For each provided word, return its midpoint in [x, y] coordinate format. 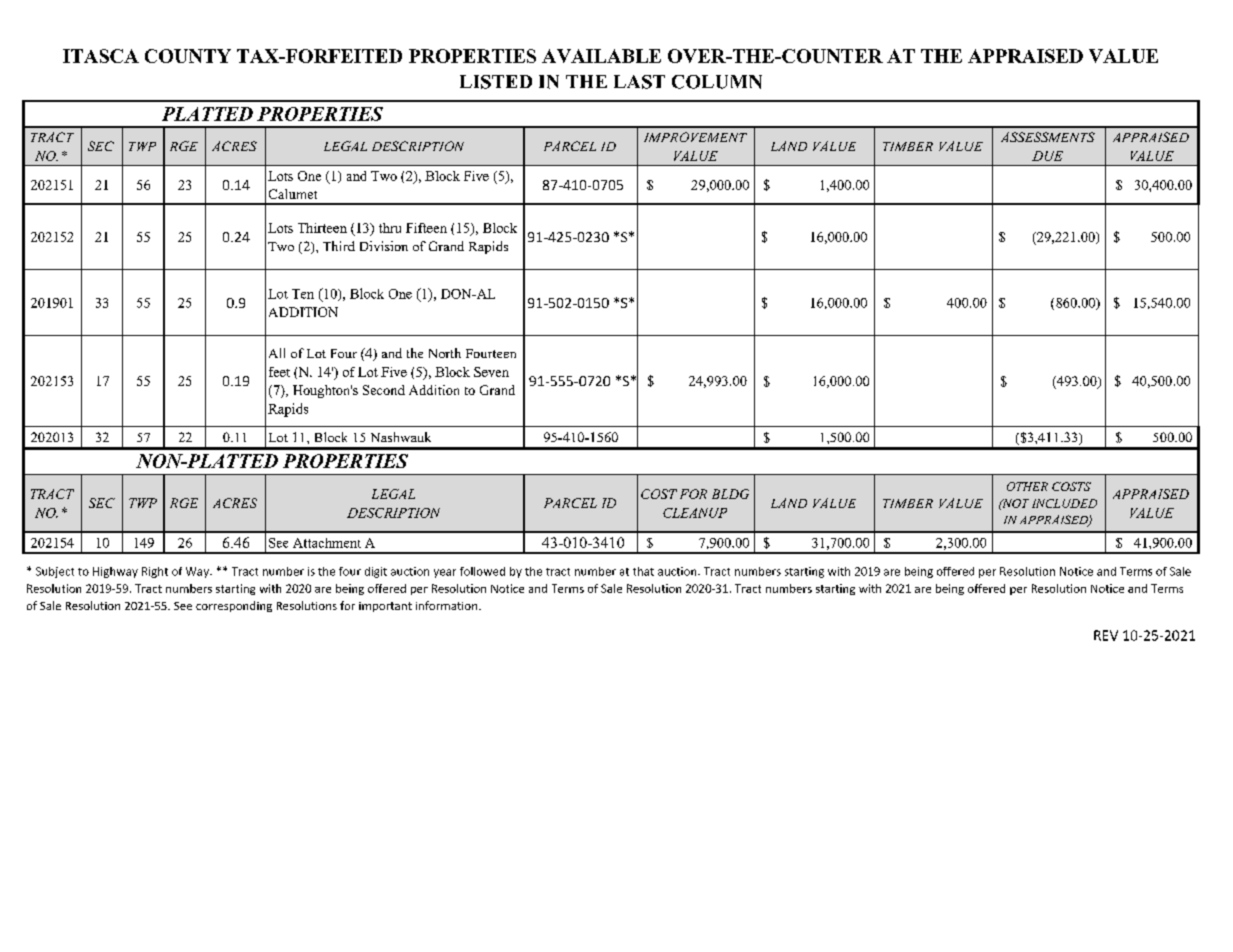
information [448, 605]
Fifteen [426, 228]
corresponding [234, 606]
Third [339, 246]
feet [279, 372]
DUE [1047, 156]
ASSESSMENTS [1048, 137]
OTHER [1027, 486]
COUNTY [188, 56]
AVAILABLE [601, 56]
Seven [491, 372]
